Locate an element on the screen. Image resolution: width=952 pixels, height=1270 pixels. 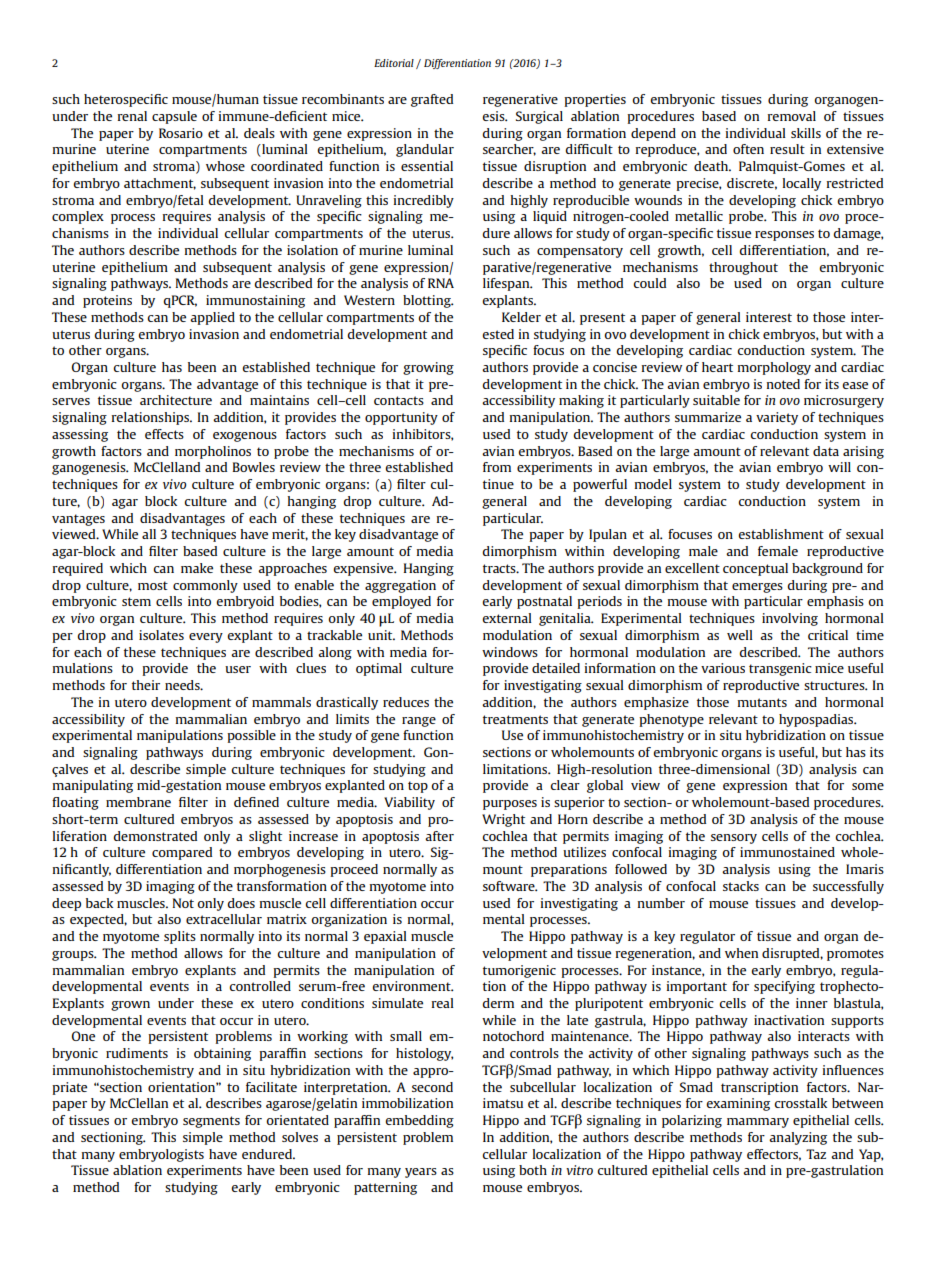
external is located at coordinates (507, 618).
